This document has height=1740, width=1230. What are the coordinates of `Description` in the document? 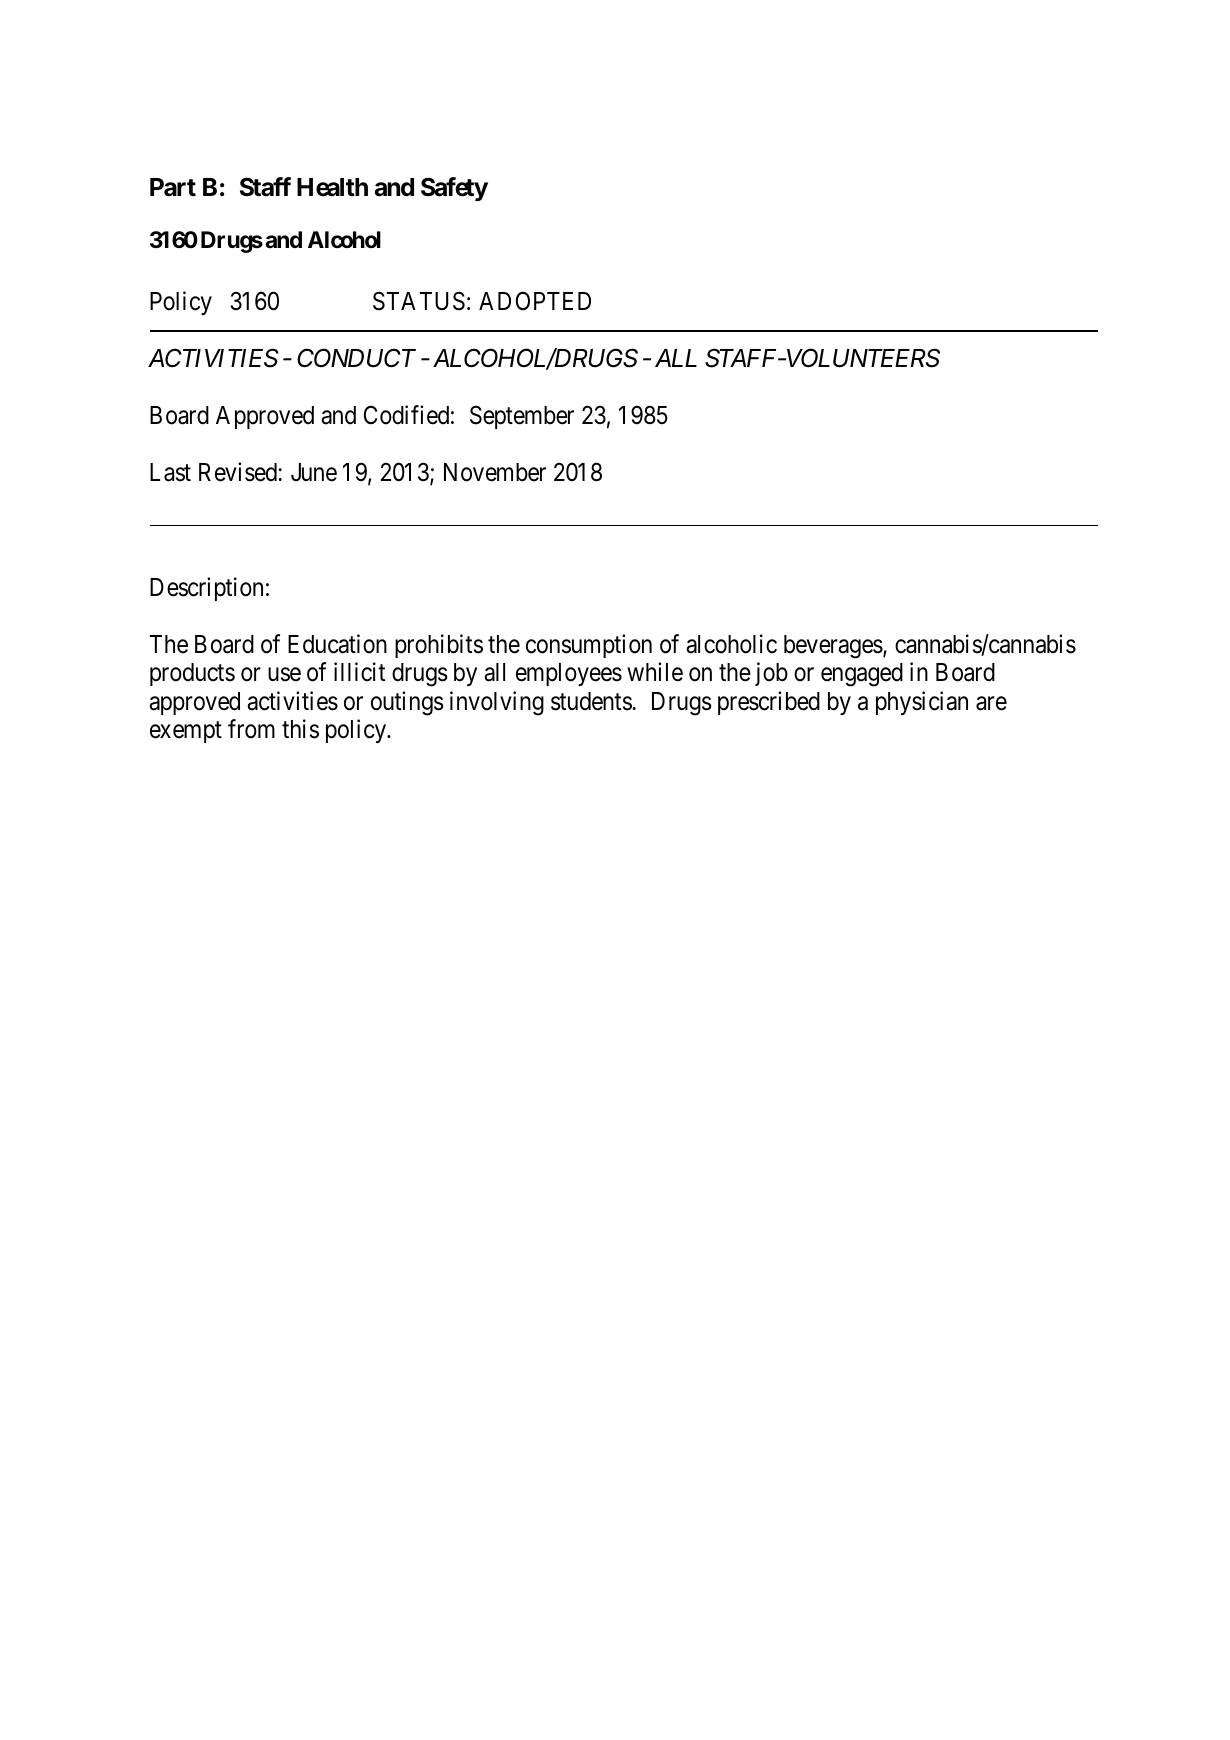 It's located at (206, 589).
